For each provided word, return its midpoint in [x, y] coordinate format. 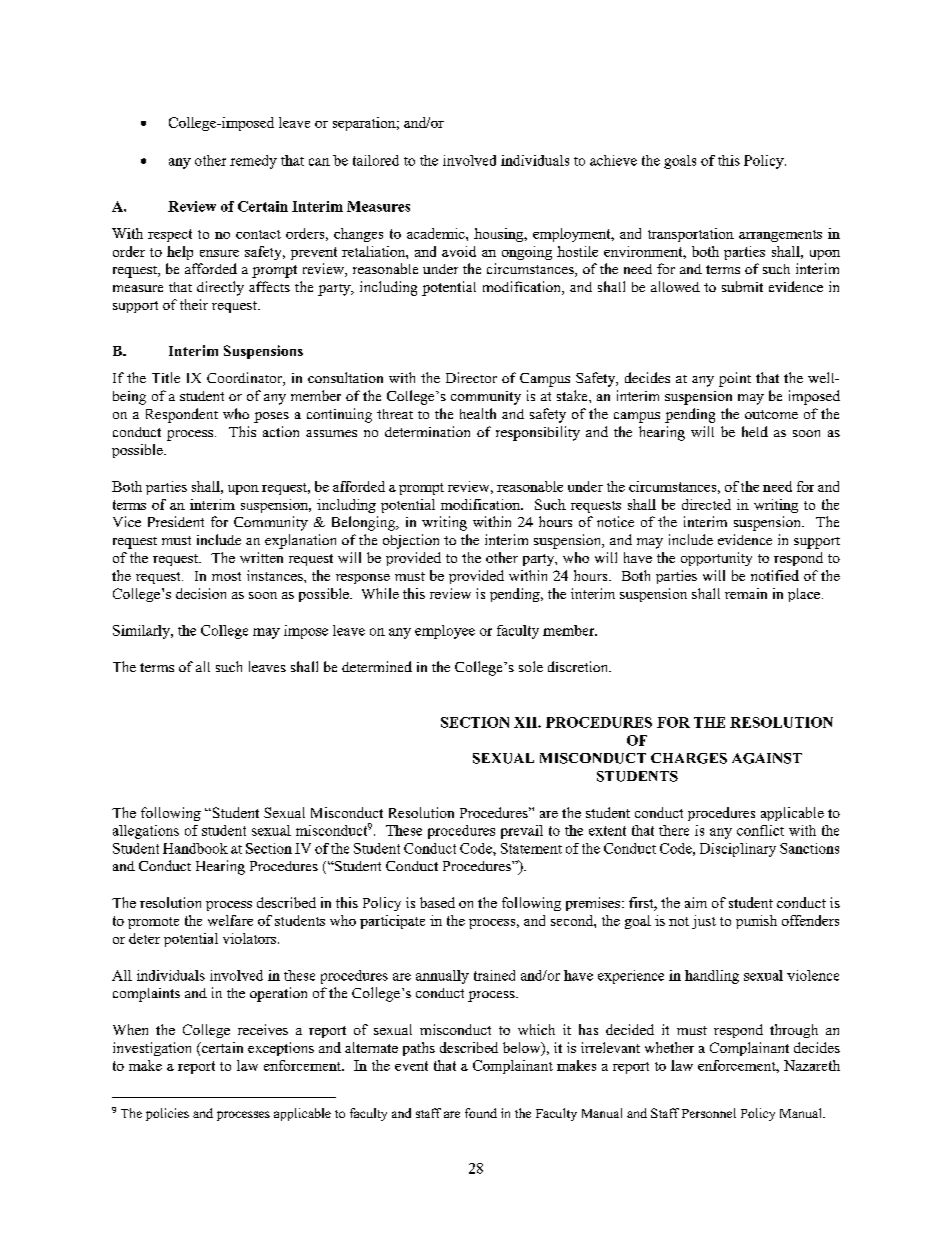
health [478, 413]
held [755, 431]
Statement [531, 848]
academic [437, 233]
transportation [691, 235]
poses [271, 417]
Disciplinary [738, 850]
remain [746, 593]
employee [445, 632]
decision [201, 593]
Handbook [195, 848]
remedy [253, 162]
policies [167, 1114]
